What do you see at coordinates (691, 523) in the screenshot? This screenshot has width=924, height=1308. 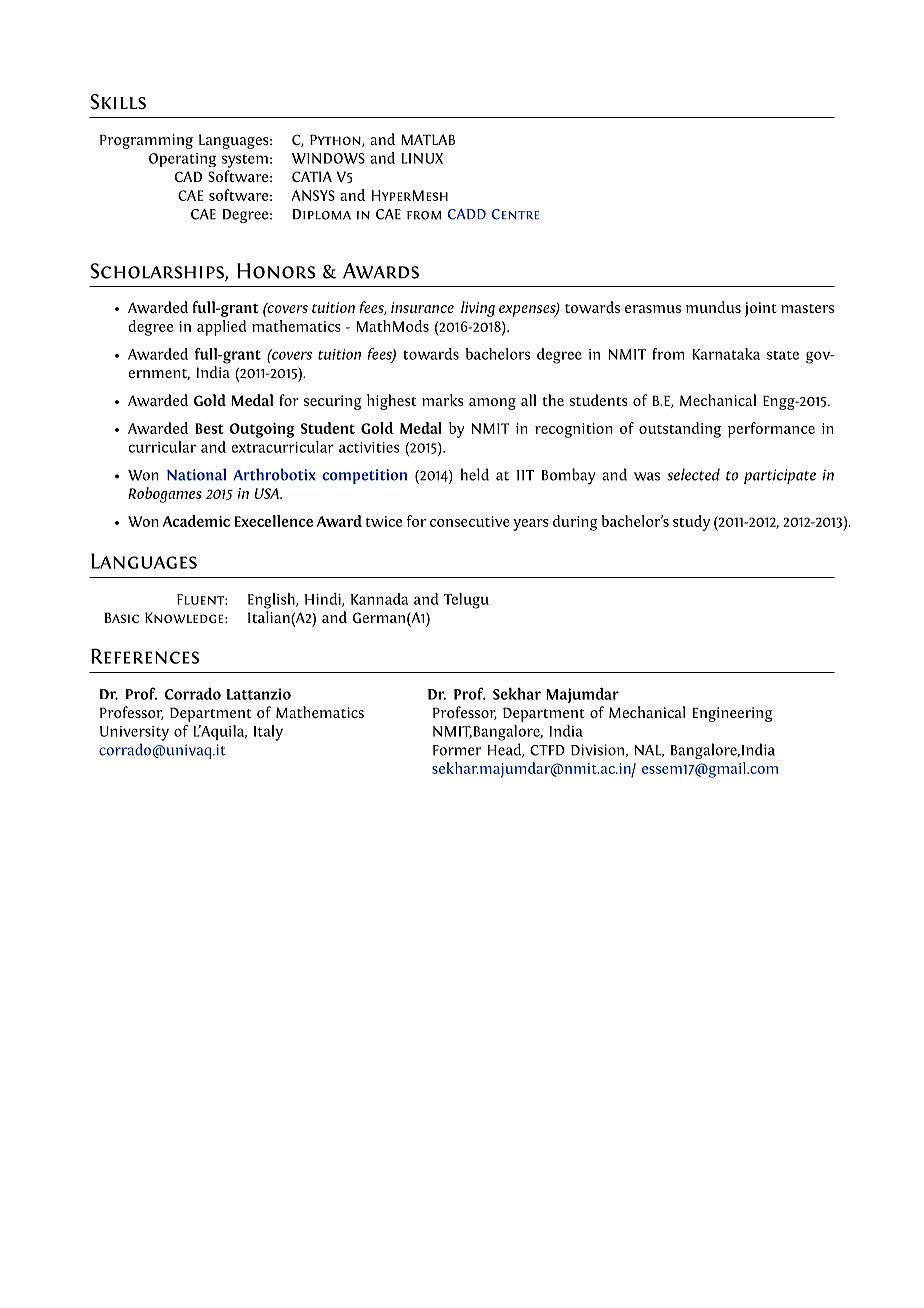 I see `study` at bounding box center [691, 523].
